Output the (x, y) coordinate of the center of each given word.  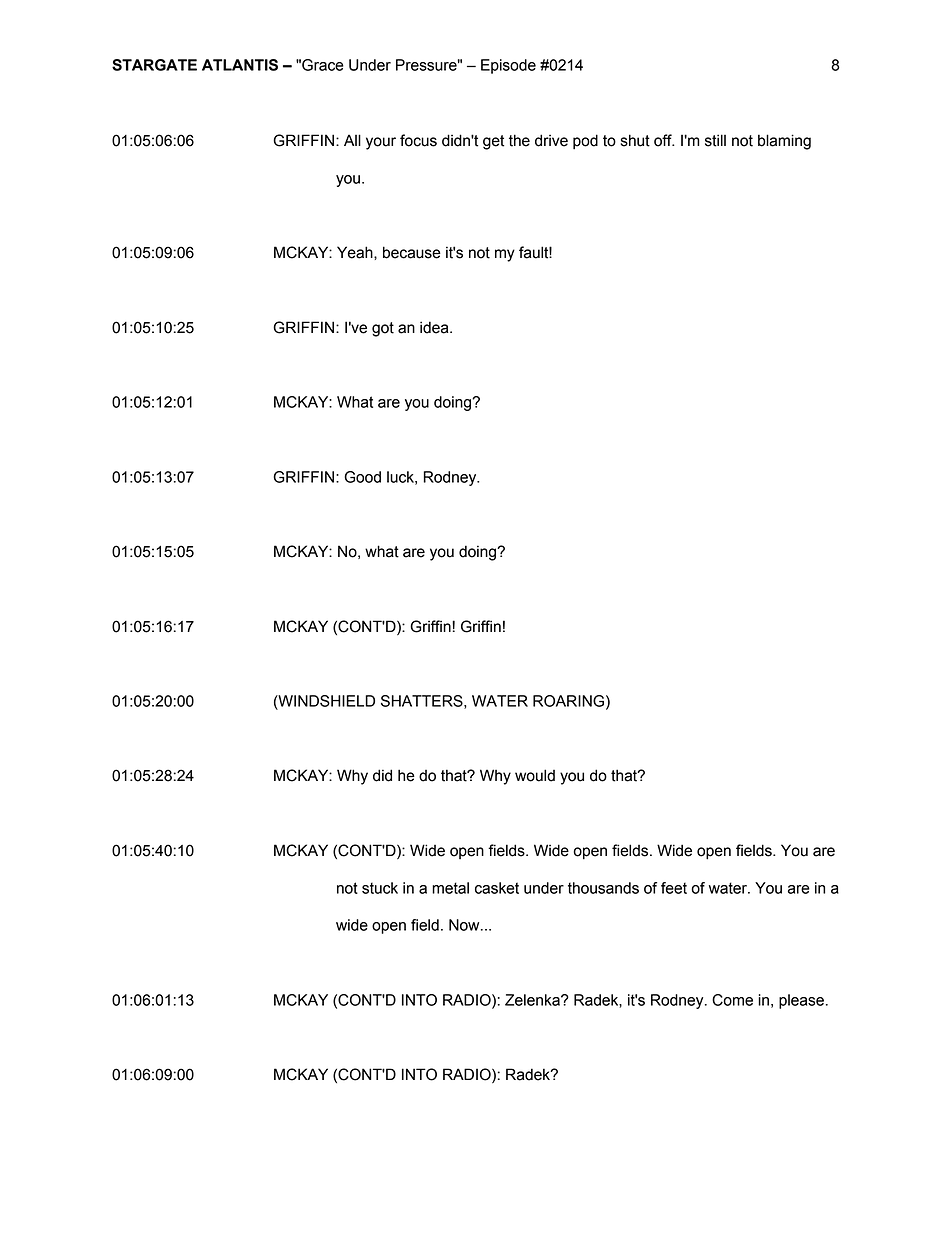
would (535, 775)
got (383, 329)
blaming (784, 142)
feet (674, 888)
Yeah (356, 252)
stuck (380, 888)
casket (497, 888)
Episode (508, 66)
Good (362, 477)
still (715, 140)
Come (732, 1000)
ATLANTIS (240, 65)
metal (450, 888)
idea (435, 327)
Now (465, 925)
